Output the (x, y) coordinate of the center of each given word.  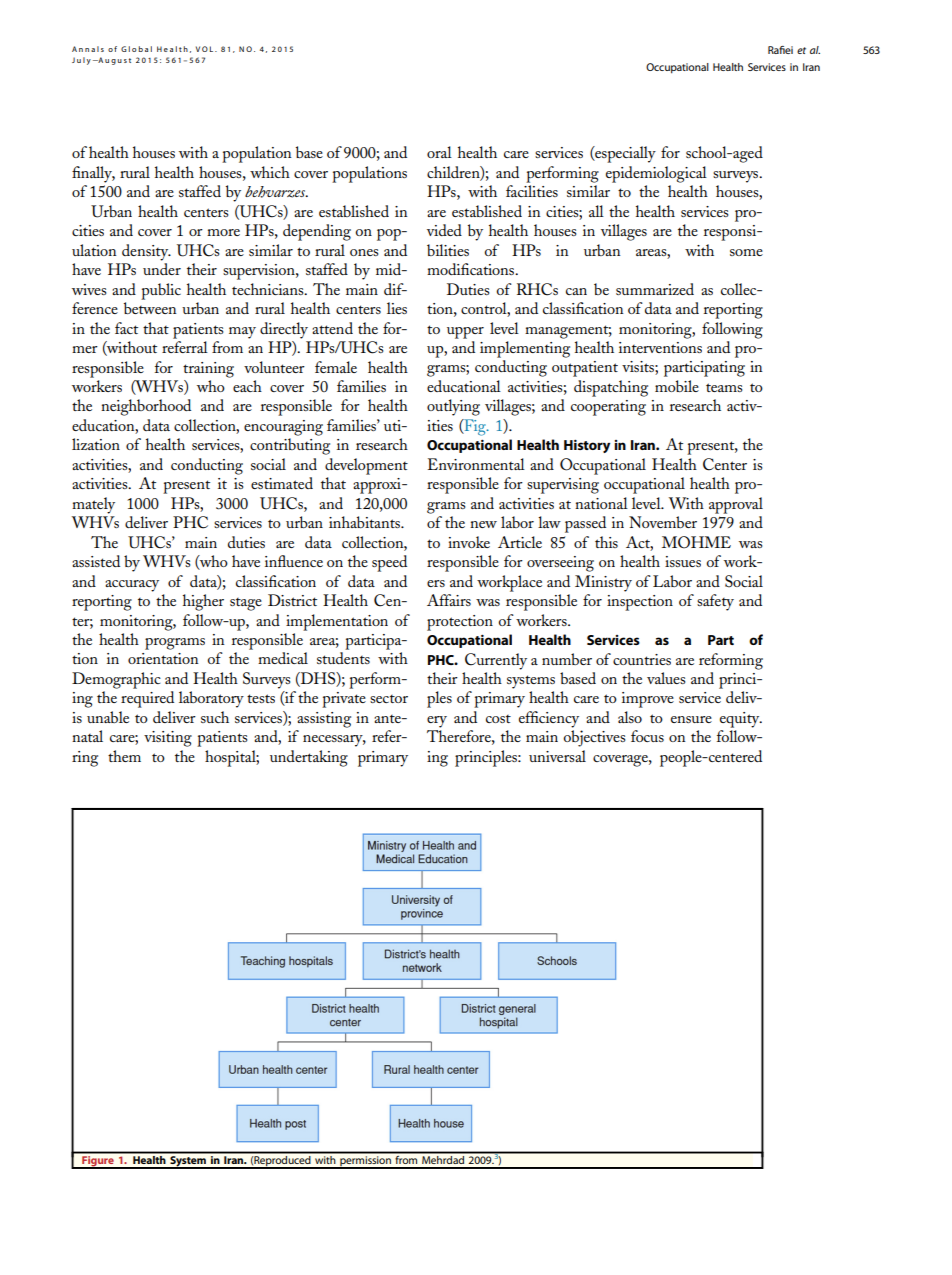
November (663, 522)
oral (439, 152)
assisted (96, 561)
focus (647, 736)
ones (364, 252)
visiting (168, 739)
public (161, 291)
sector (389, 699)
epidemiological (656, 174)
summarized (655, 289)
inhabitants (366, 522)
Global (136, 49)
